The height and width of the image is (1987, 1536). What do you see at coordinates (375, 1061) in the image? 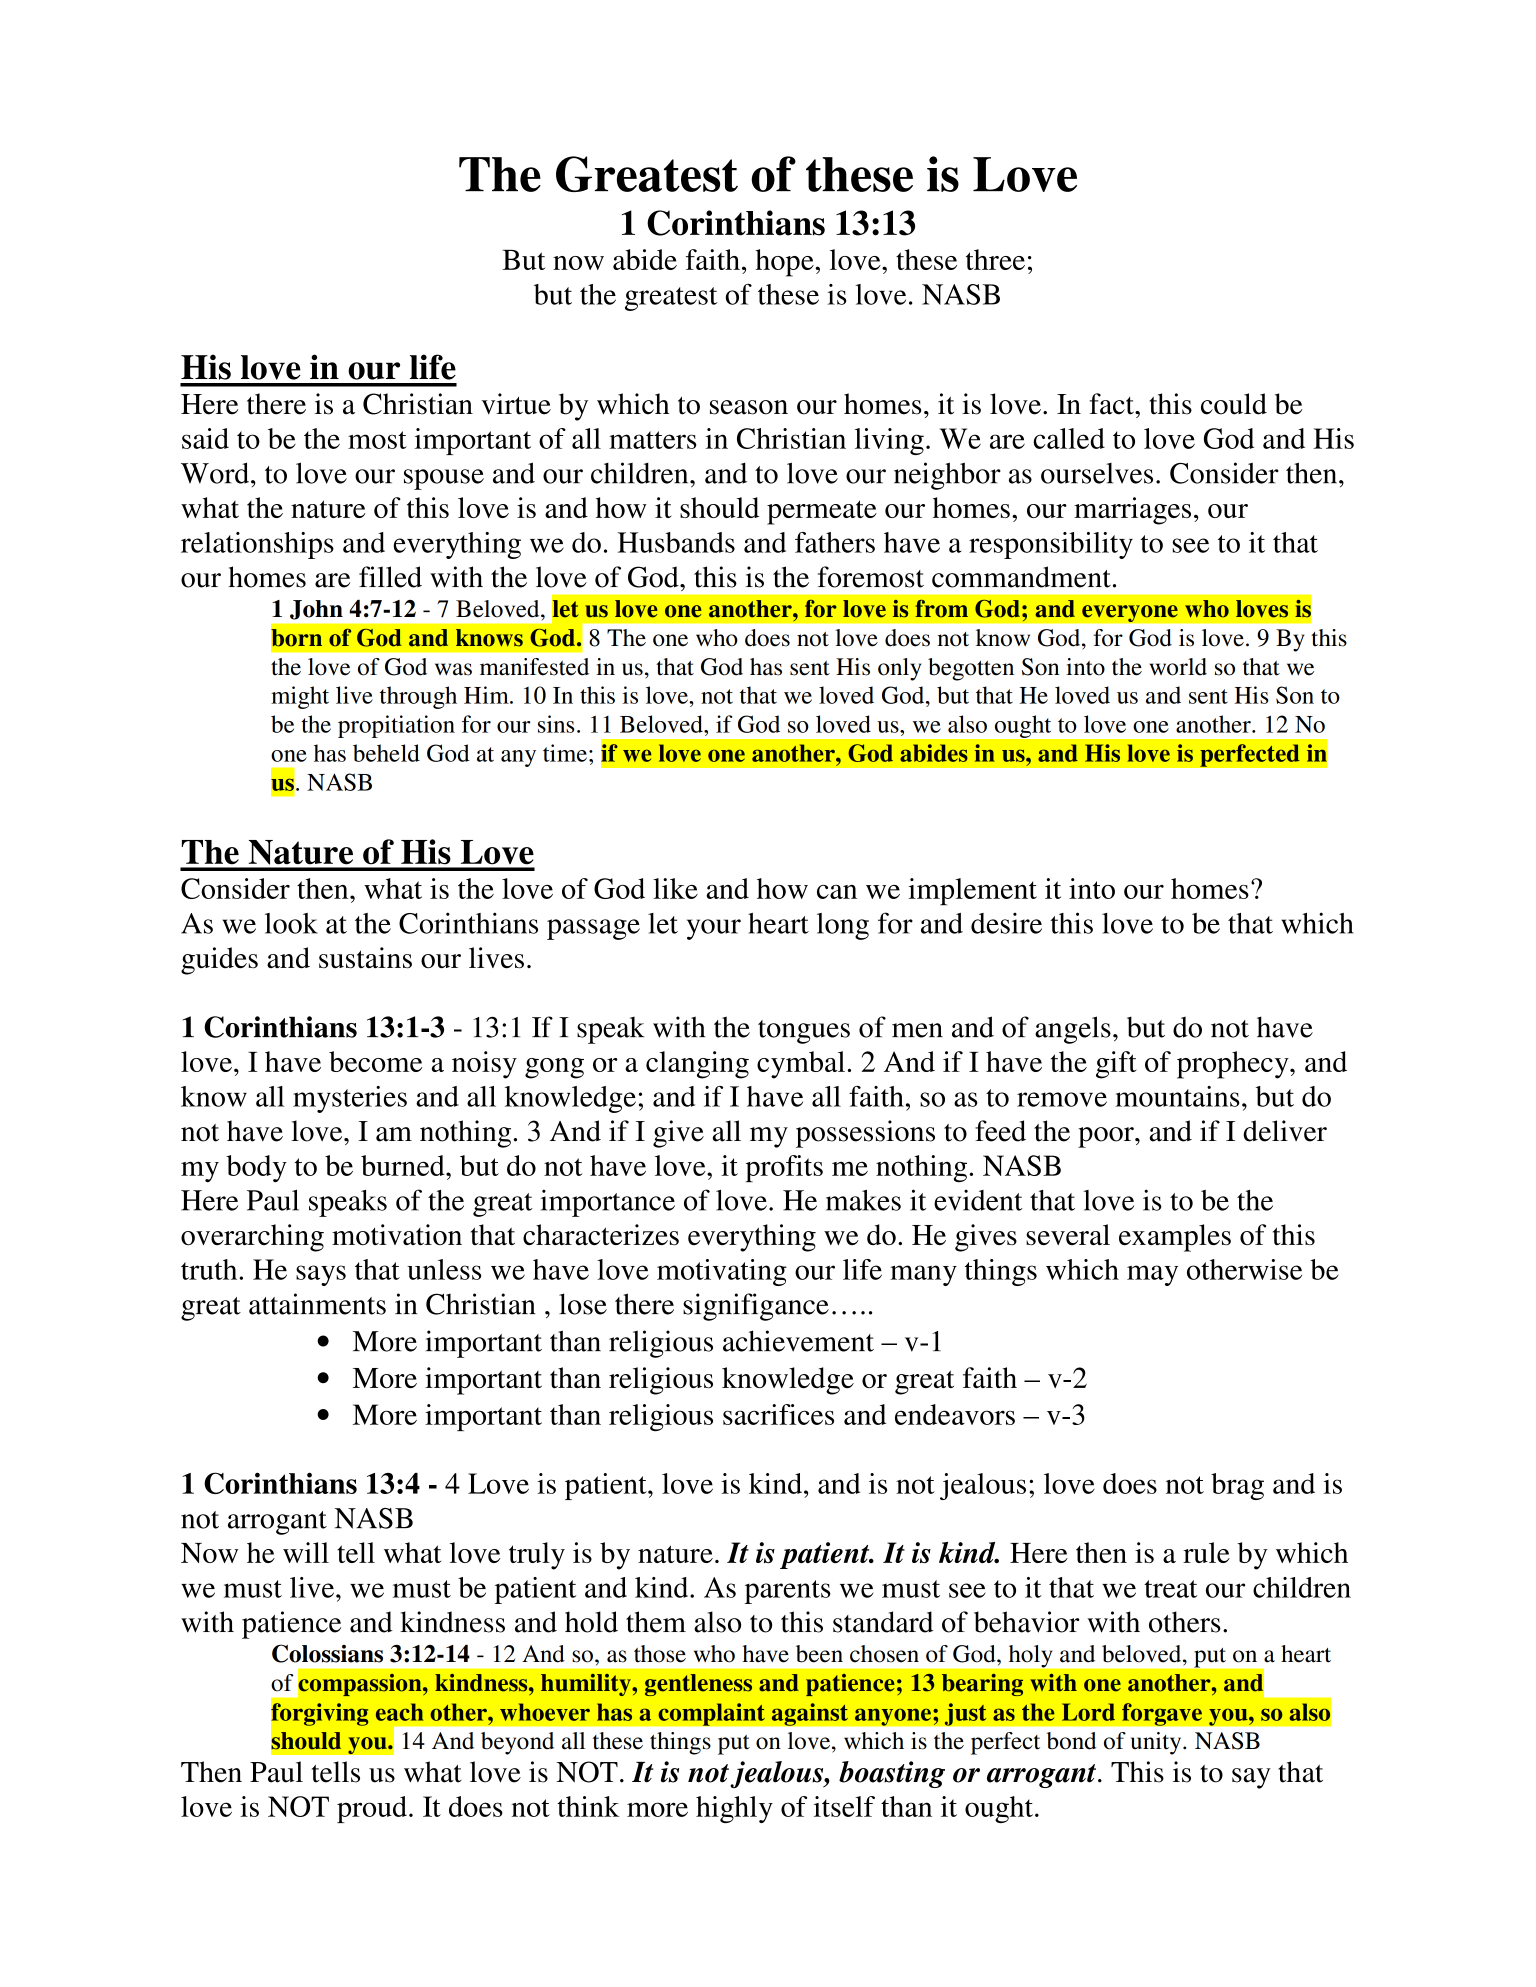
I see `become` at bounding box center [375, 1061].
